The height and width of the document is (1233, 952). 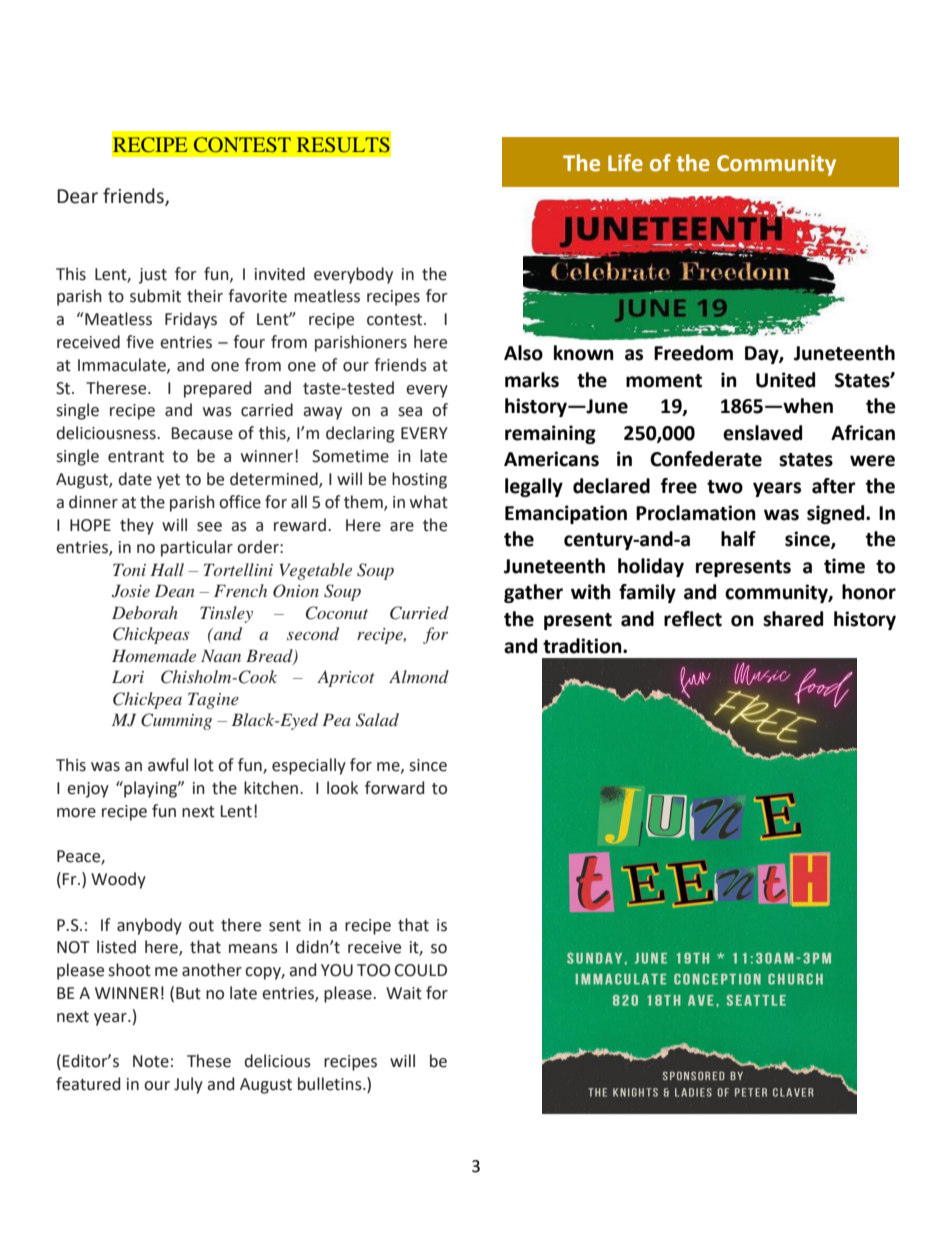 What do you see at coordinates (625, 163) in the document?
I see `Life` at bounding box center [625, 163].
